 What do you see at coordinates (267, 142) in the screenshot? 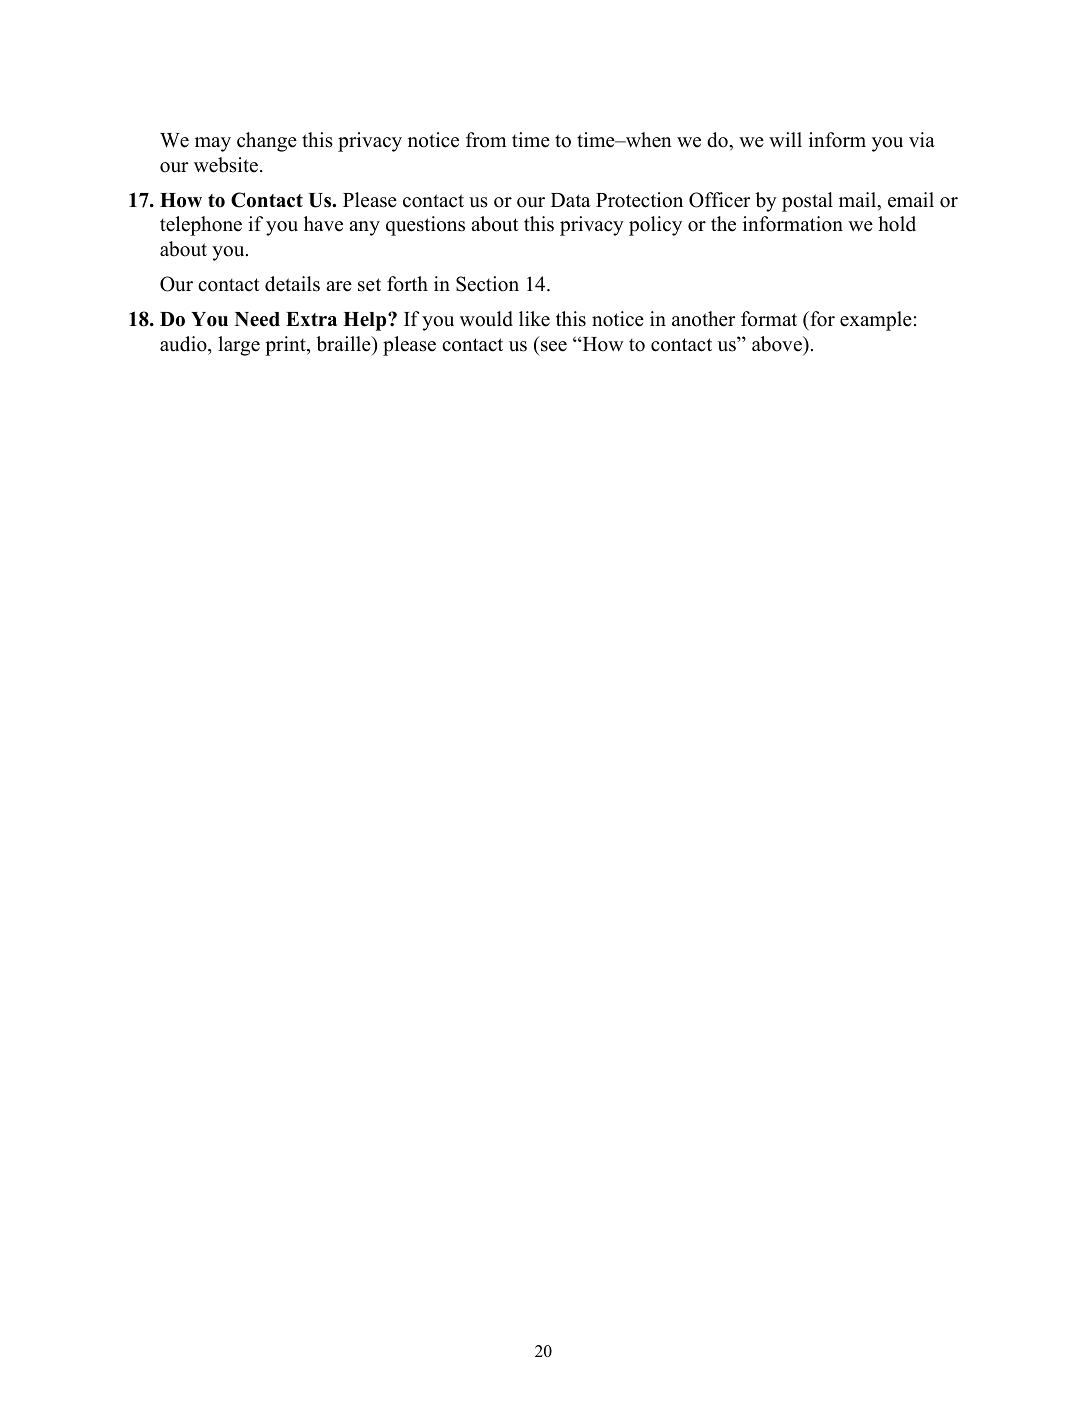
I see `change` at bounding box center [267, 142].
